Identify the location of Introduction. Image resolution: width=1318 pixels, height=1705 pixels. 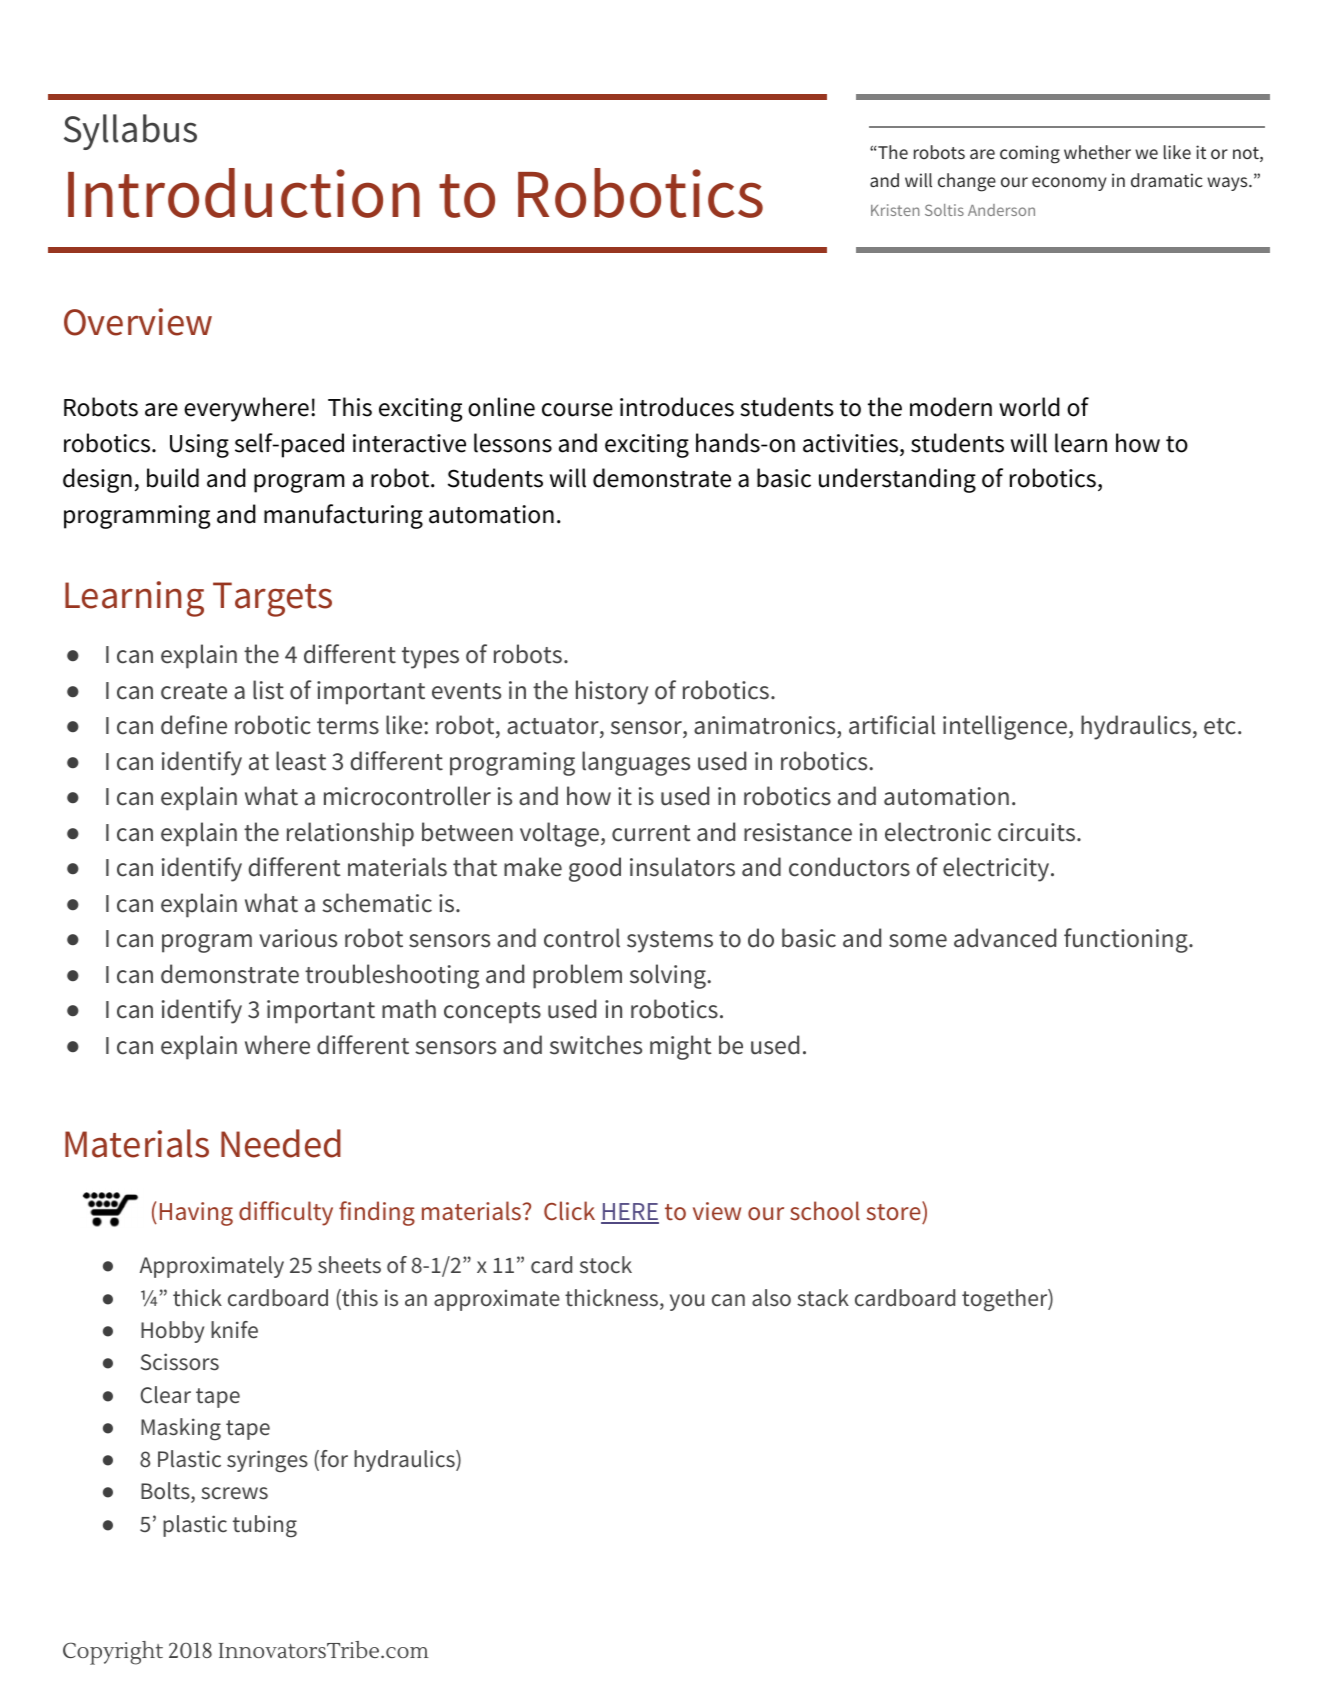
(244, 193).
